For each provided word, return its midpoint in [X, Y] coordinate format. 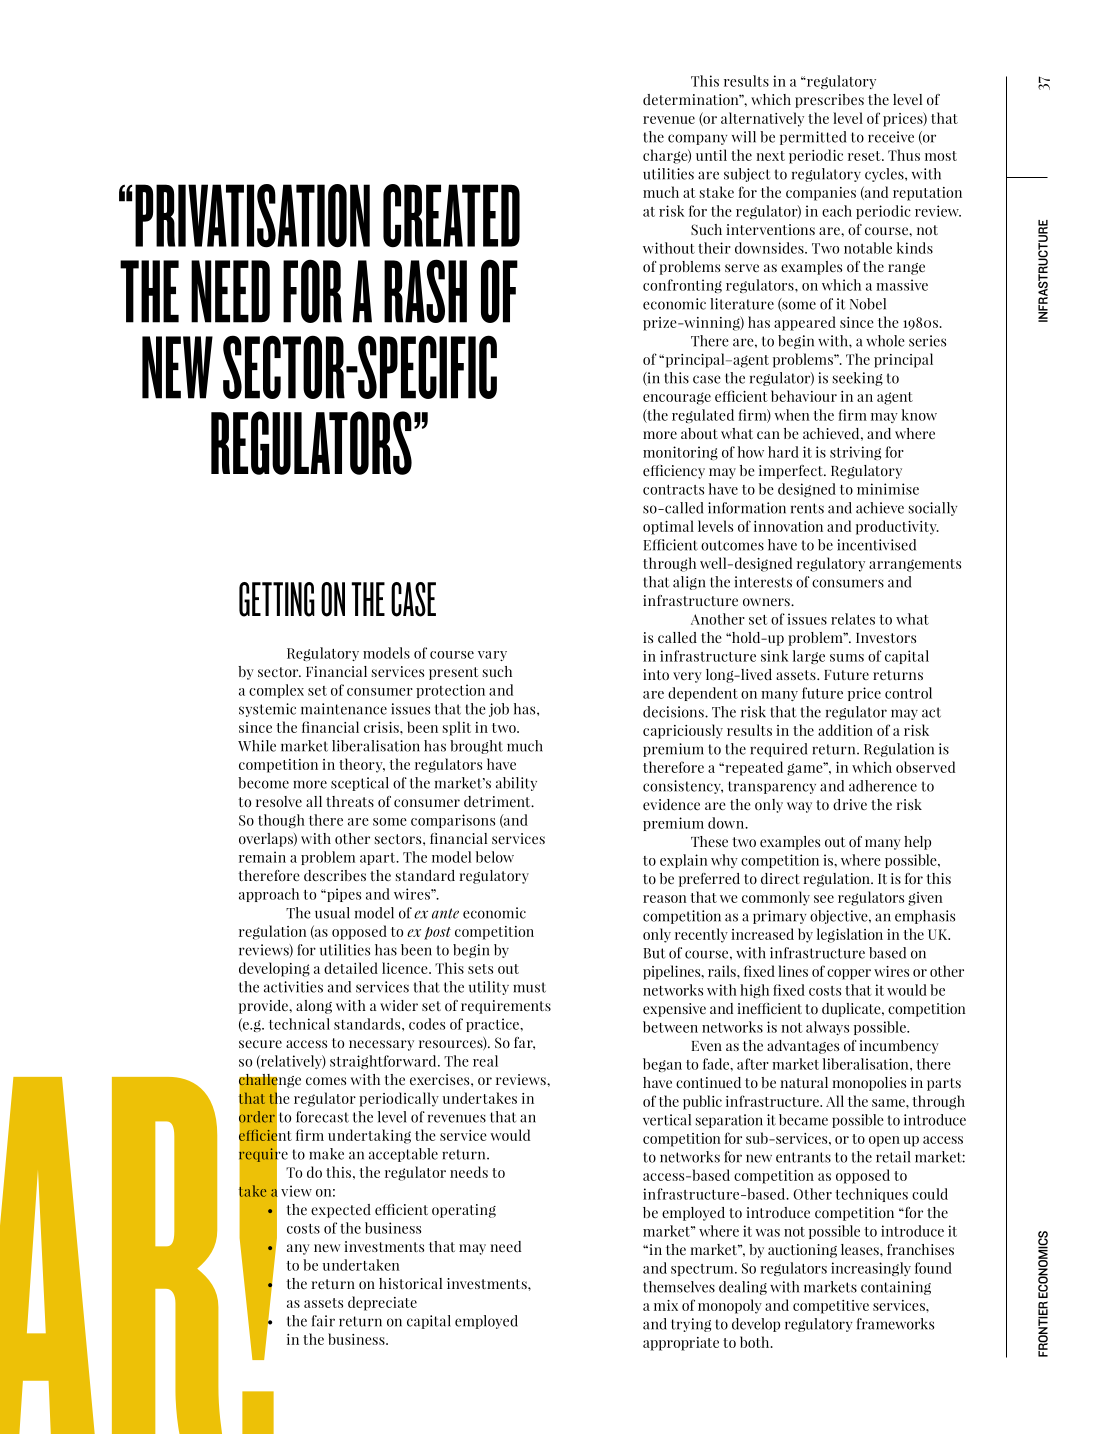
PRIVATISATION [252, 216]
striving [855, 453]
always [827, 1028]
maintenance [344, 709]
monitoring [680, 453]
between [670, 1027]
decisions [674, 712]
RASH [425, 291]
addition [845, 730]
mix [666, 1305]
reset [865, 156]
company [697, 139]
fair [323, 1321]
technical [299, 1024]
